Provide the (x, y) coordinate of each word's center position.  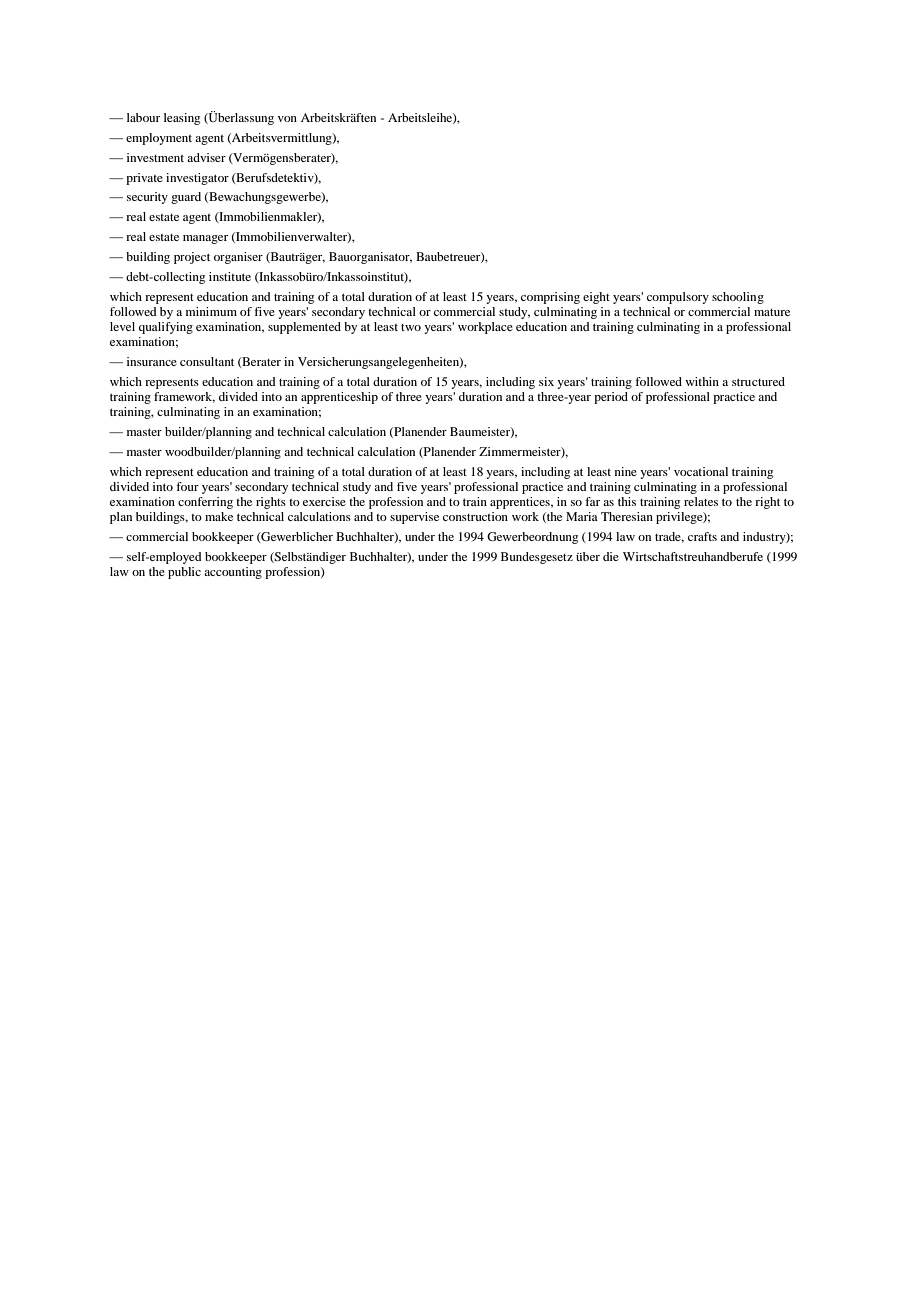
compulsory (678, 298)
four (187, 486)
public (184, 573)
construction (475, 516)
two (411, 327)
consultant (207, 361)
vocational (701, 471)
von (287, 119)
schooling (738, 298)
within (702, 381)
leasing (182, 119)
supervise (414, 518)
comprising (550, 298)
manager (205, 239)
